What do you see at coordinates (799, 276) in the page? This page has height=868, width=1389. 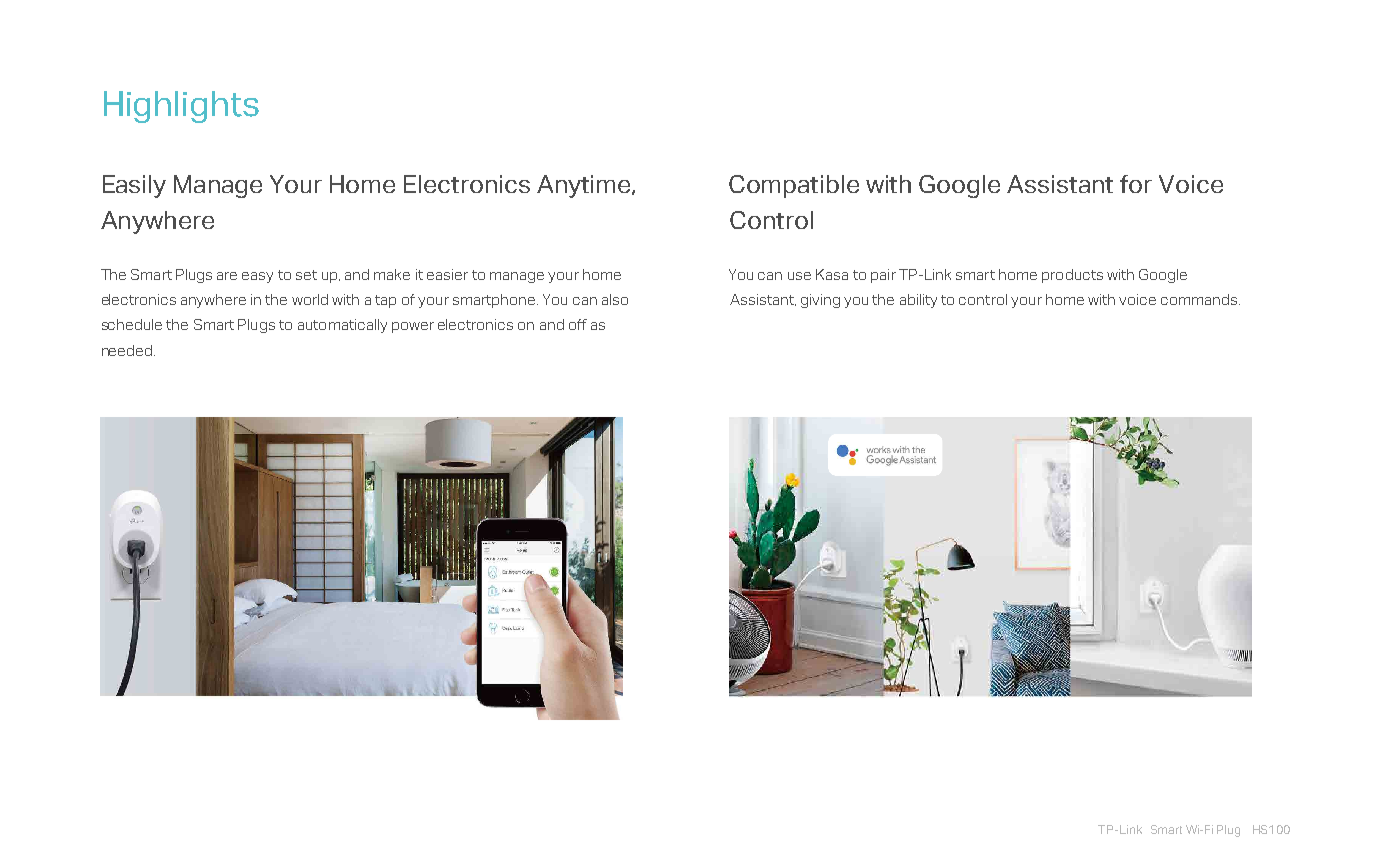 I see `use` at bounding box center [799, 276].
